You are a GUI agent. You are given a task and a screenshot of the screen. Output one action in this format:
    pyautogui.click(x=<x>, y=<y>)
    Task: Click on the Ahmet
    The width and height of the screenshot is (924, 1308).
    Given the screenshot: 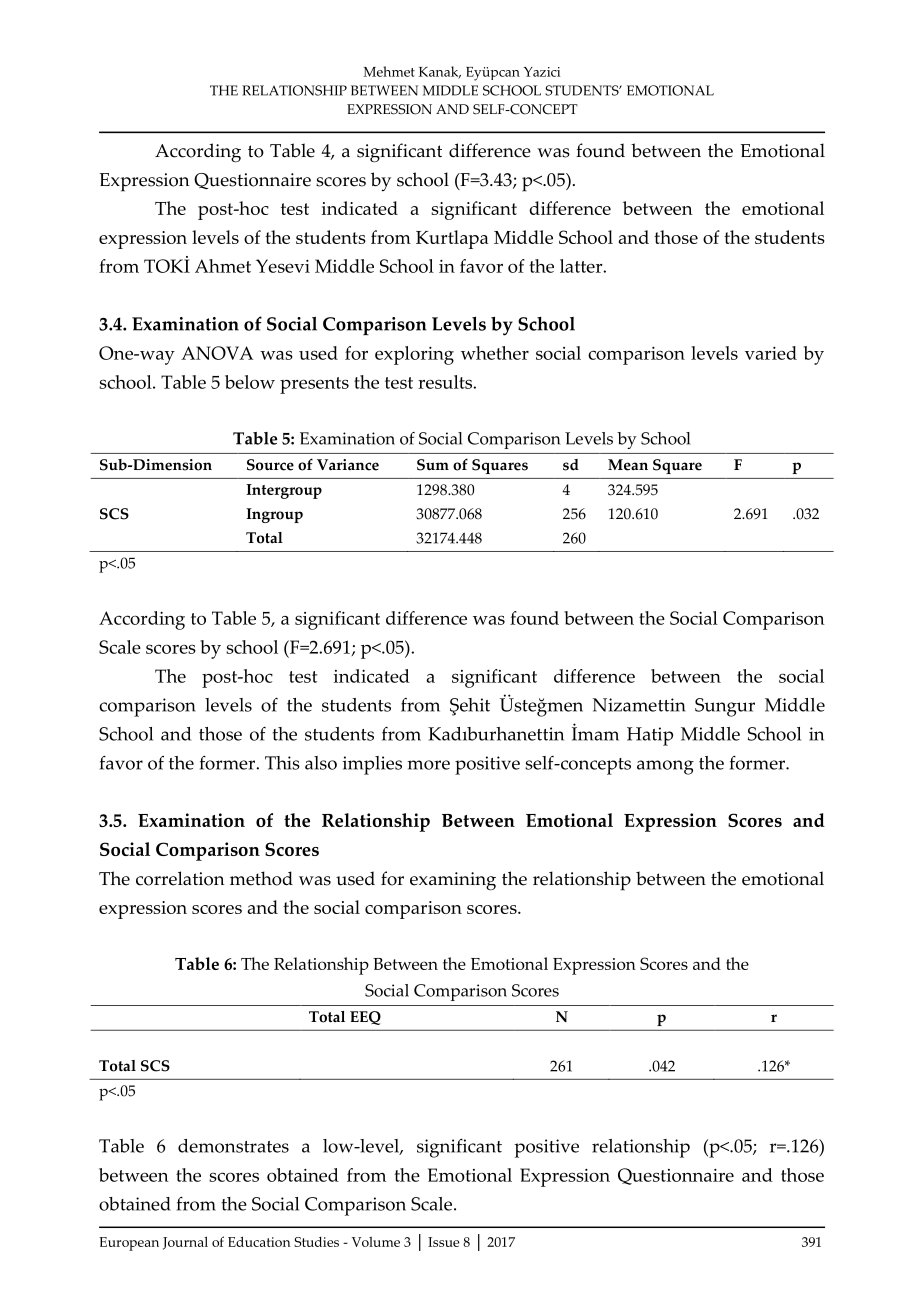 What is the action you would take?
    pyautogui.click(x=223, y=266)
